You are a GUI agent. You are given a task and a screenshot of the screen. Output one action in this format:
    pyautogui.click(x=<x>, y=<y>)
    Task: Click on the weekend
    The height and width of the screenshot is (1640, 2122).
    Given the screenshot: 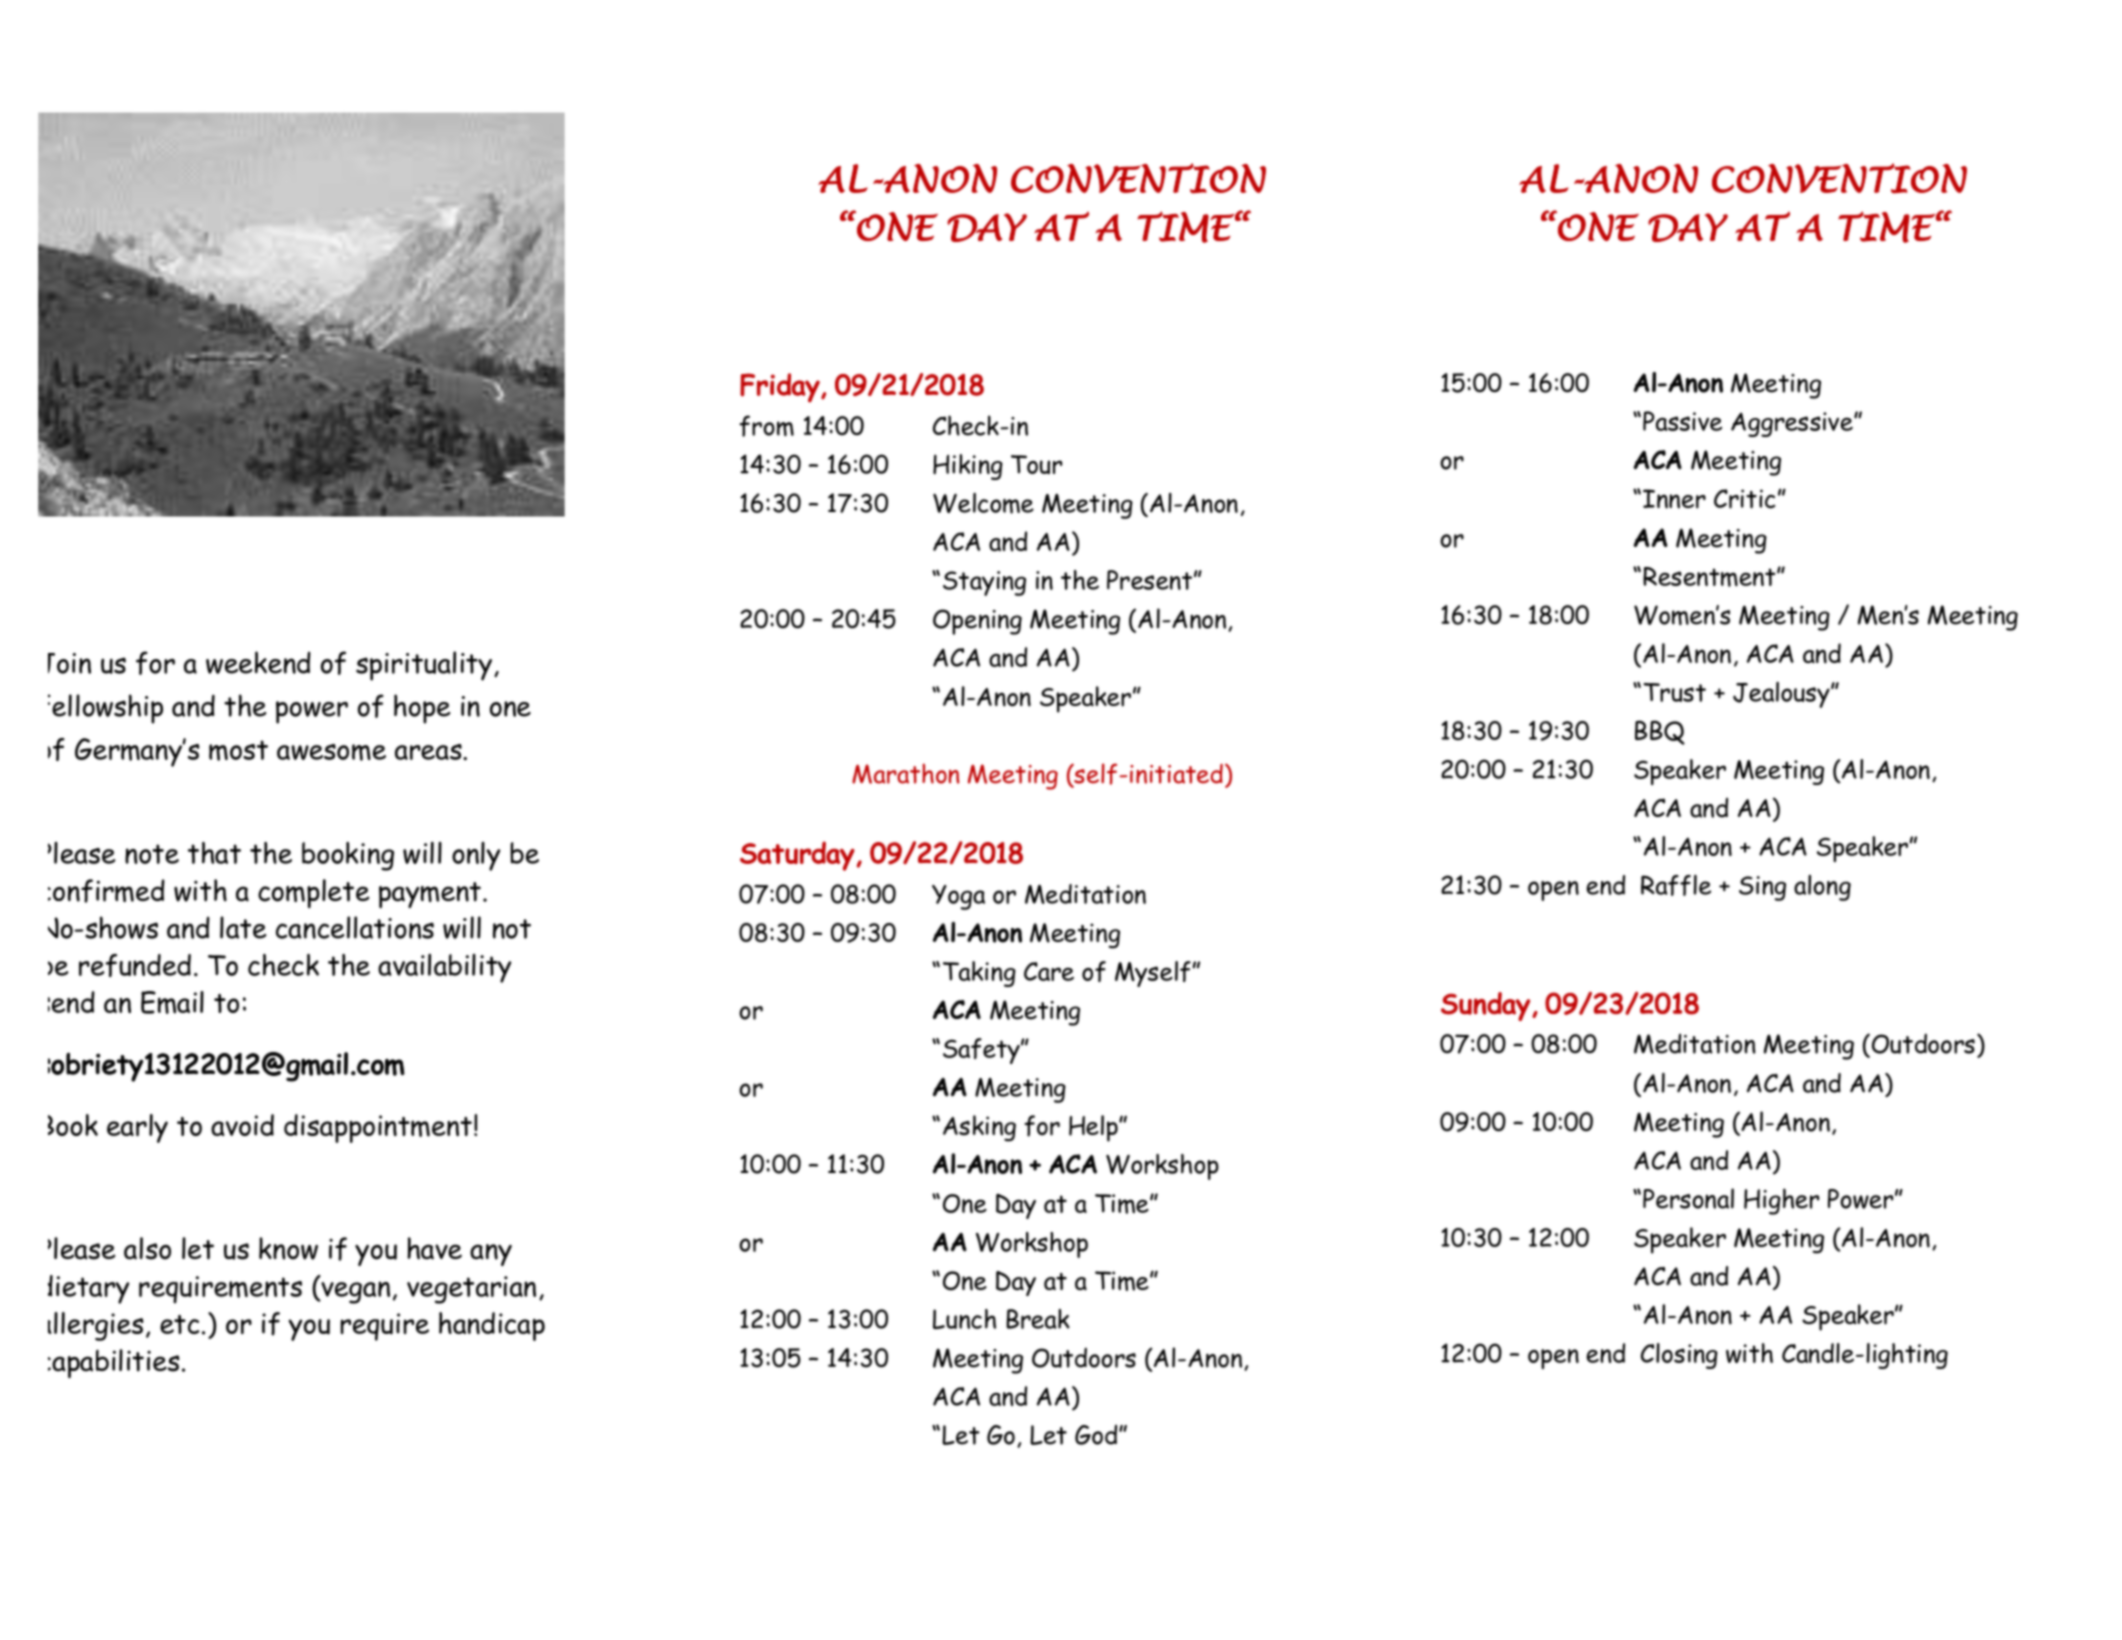 What is the action you would take?
    pyautogui.click(x=258, y=662)
